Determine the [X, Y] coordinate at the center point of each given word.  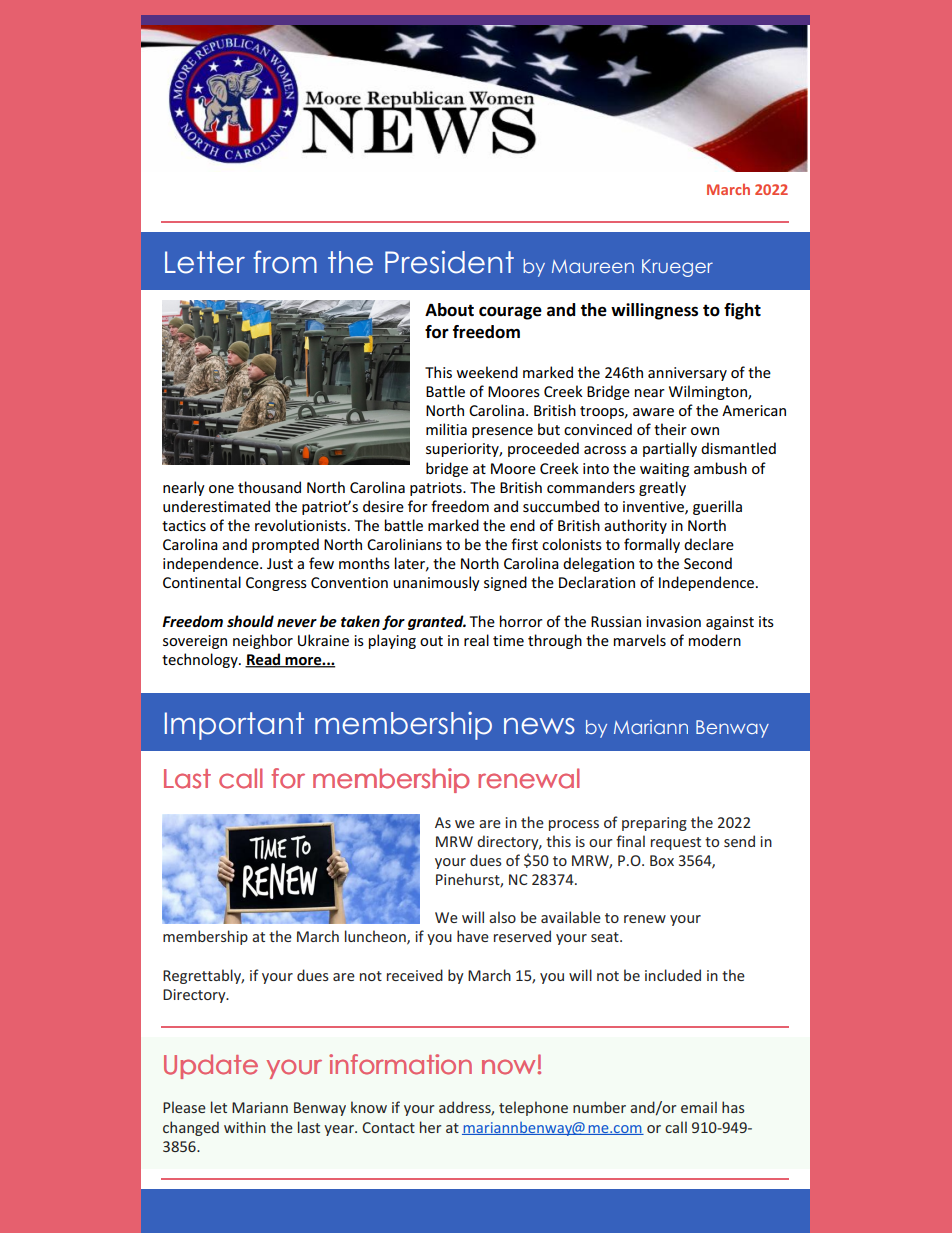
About [449, 310]
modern [715, 640]
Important [234, 726]
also [502, 917]
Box [662, 860]
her [430, 1127]
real [476, 640]
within [245, 1127]
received [415, 975]
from [285, 262]
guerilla [717, 507]
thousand [269, 487]
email [699, 1107]
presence [502, 432]
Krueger [677, 268]
